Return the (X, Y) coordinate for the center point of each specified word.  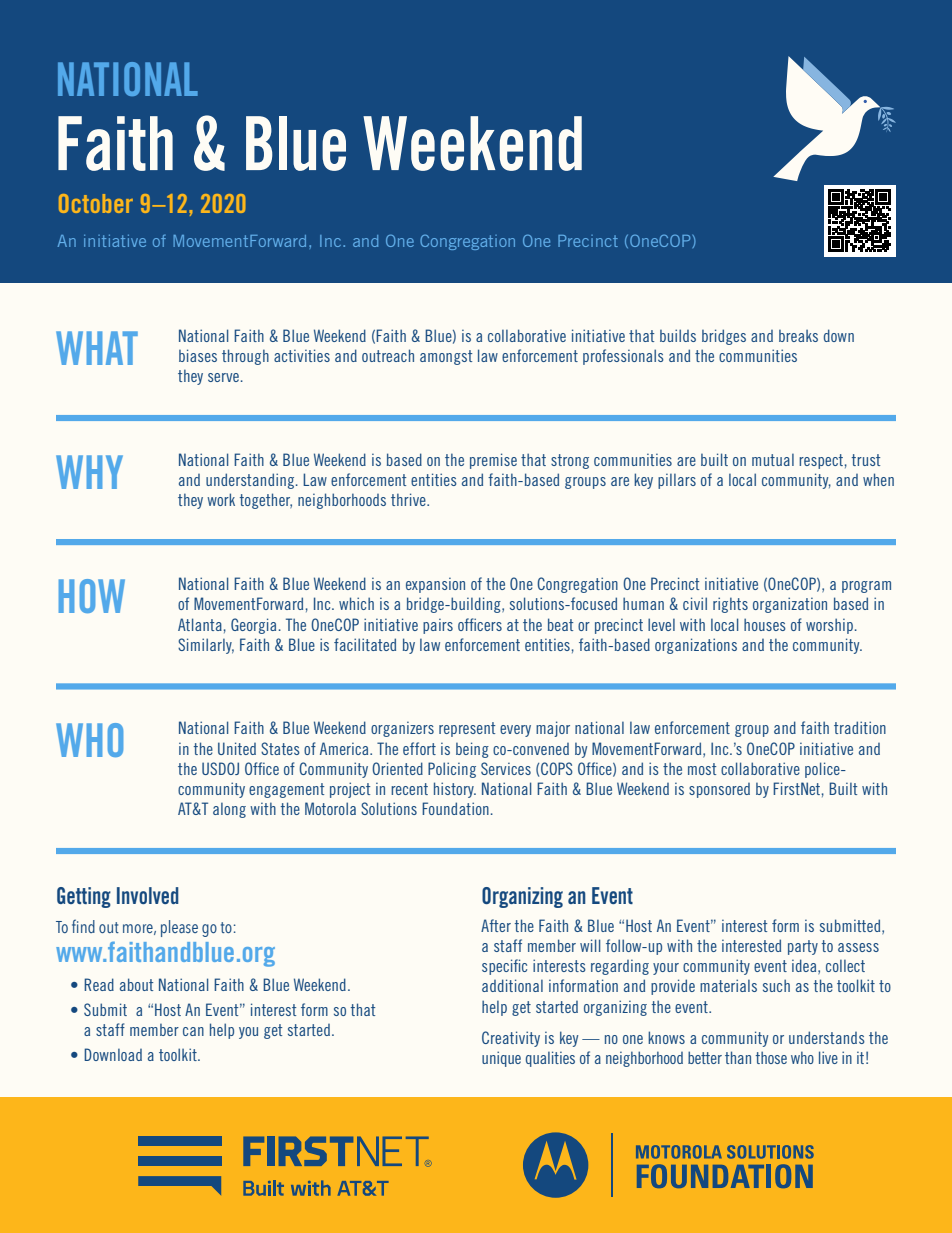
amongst (446, 357)
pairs (438, 626)
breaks (798, 336)
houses (765, 624)
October (96, 203)
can (193, 1031)
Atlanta (200, 624)
